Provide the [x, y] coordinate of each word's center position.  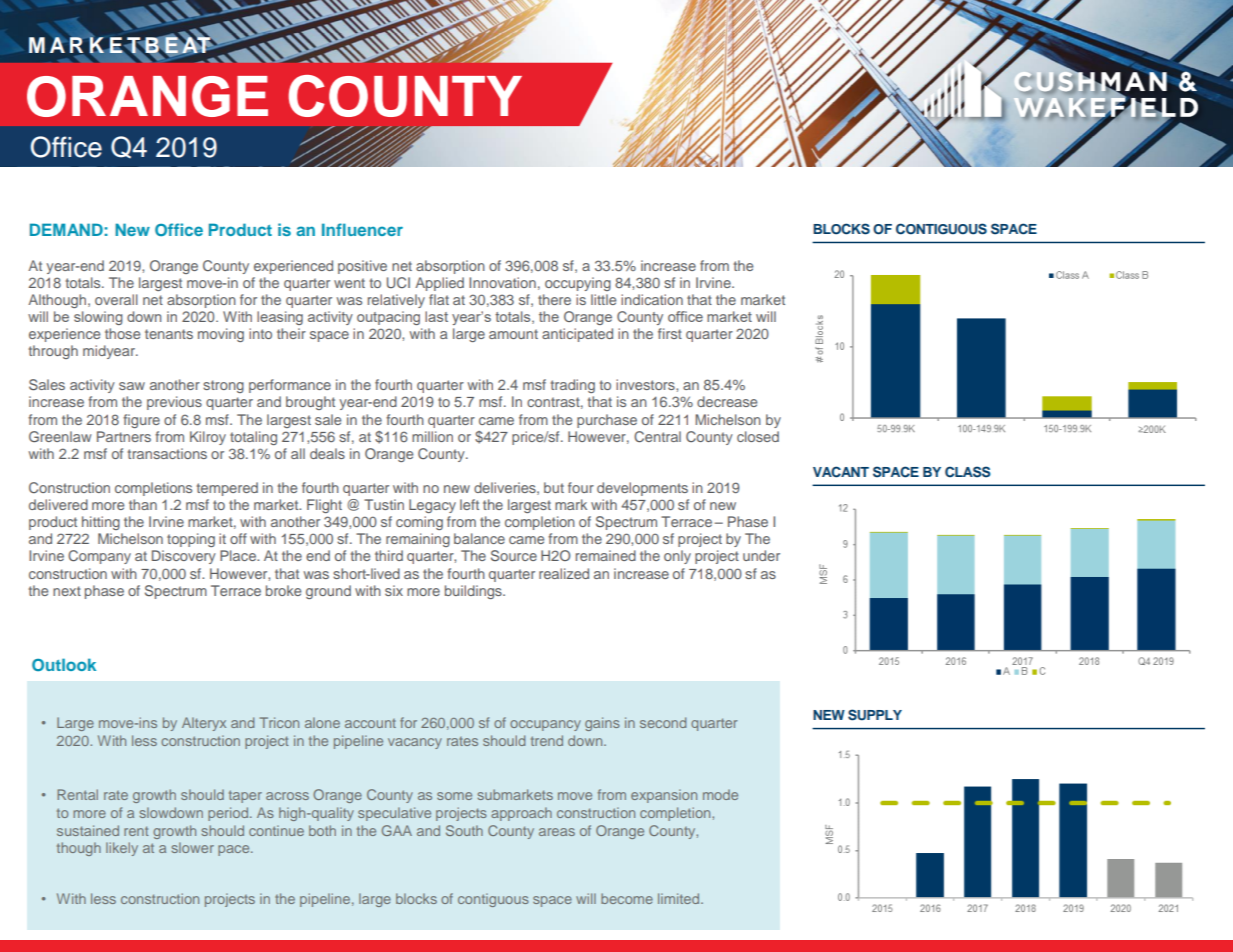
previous [174, 403]
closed [758, 436]
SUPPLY [875, 715]
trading [573, 386]
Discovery [184, 557]
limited [680, 898]
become [627, 898]
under [761, 555]
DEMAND [66, 229]
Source [514, 555]
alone [322, 722]
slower [193, 847]
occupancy [545, 725]
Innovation [502, 282]
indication [652, 299]
